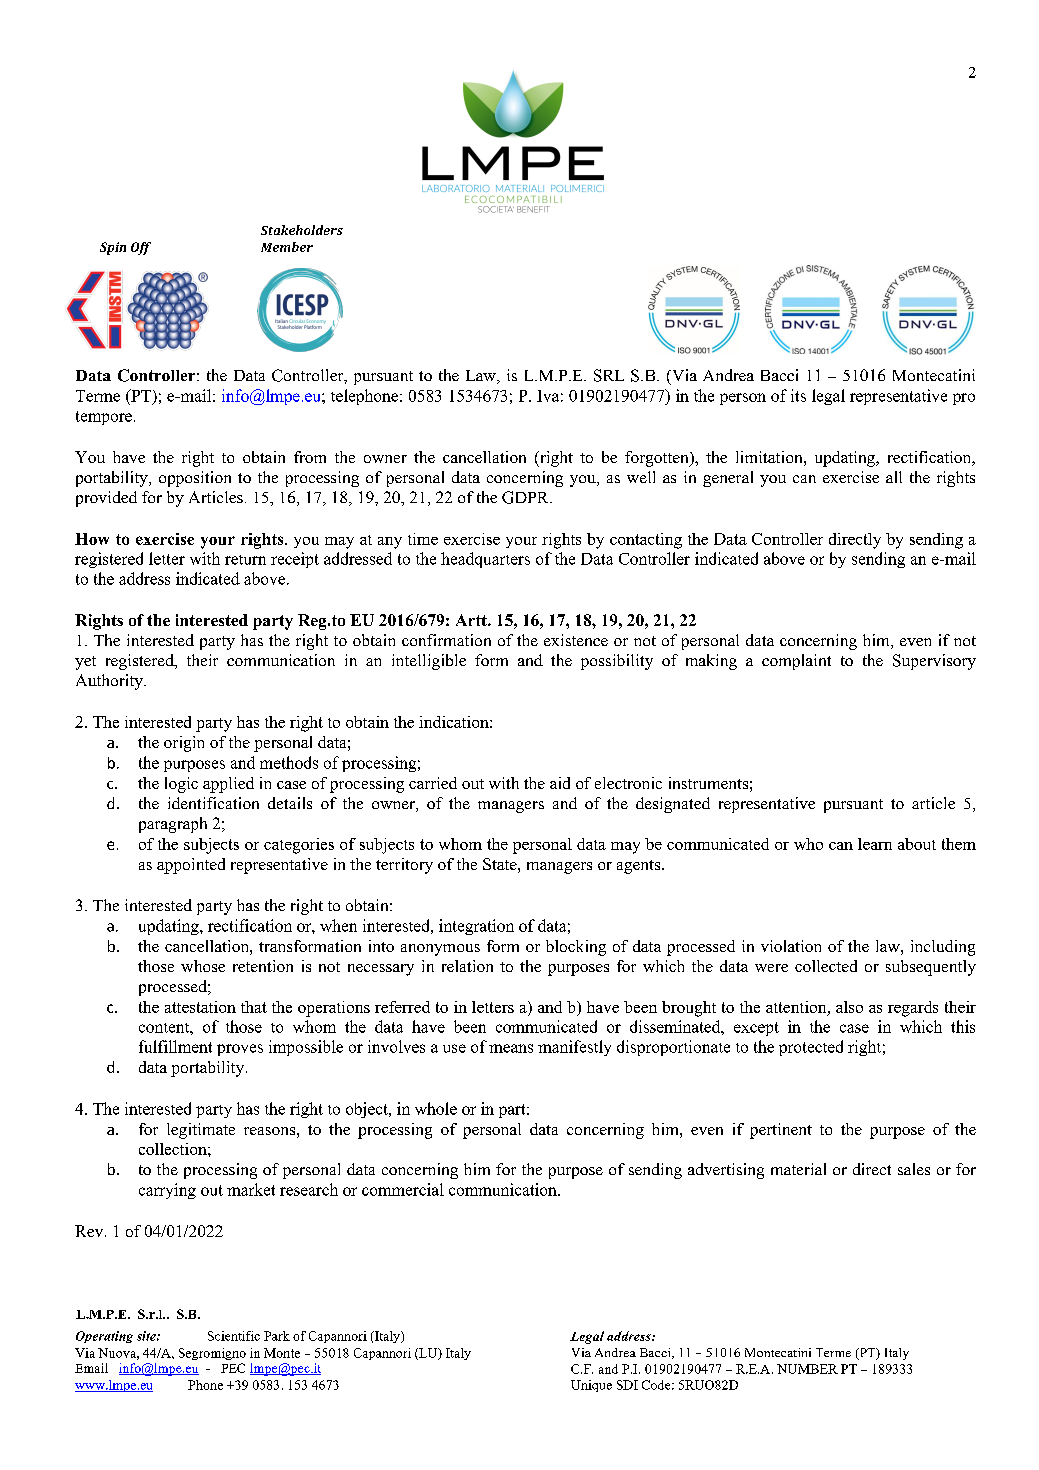  What do you see at coordinates (894, 477) in the image?
I see `all` at bounding box center [894, 477].
